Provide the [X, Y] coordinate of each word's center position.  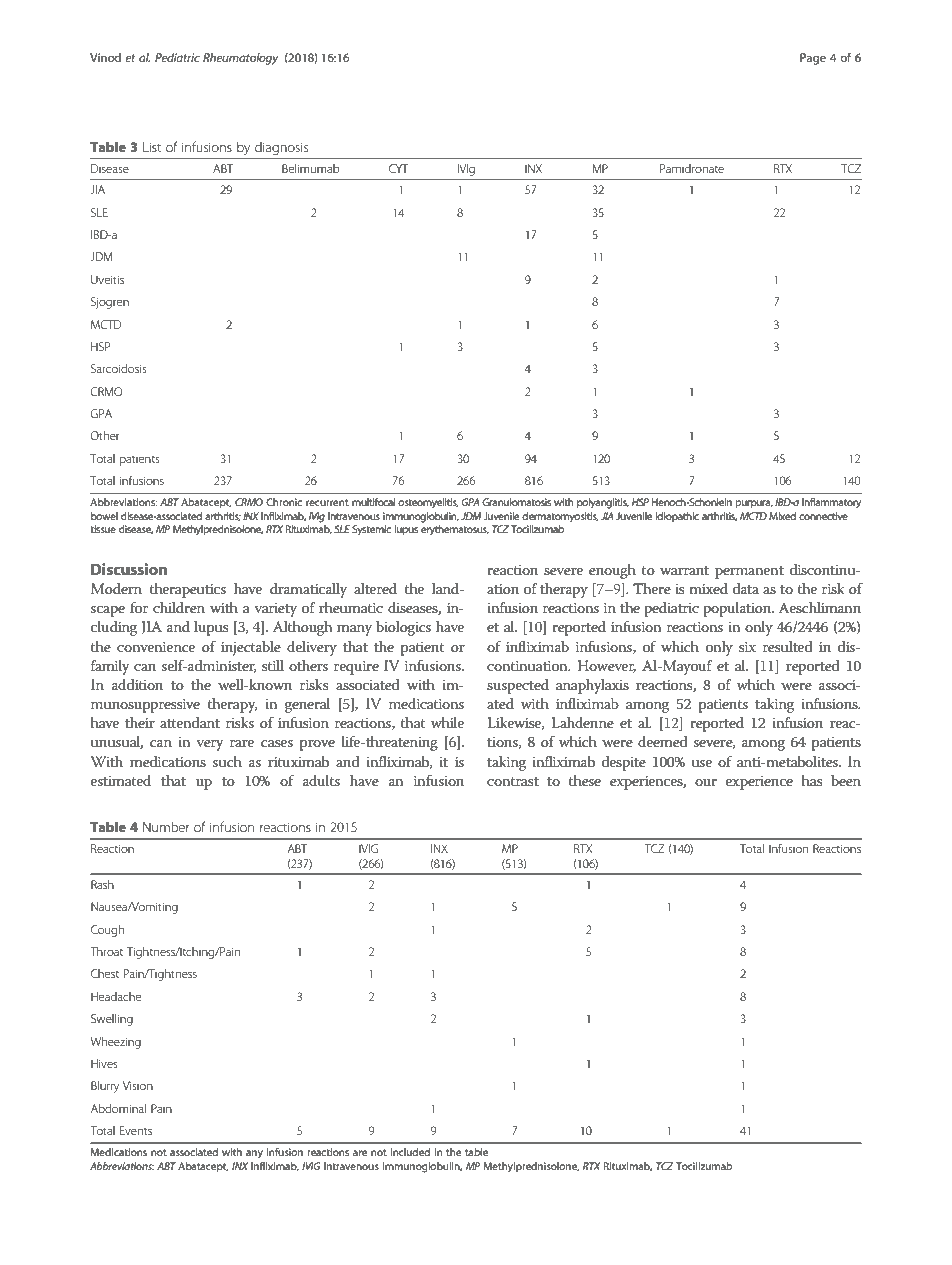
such [227, 761]
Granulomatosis [516, 502]
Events [136, 1130]
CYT [398, 168]
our [706, 782]
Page [813, 59]
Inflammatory [831, 503]
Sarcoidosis [119, 368]
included [410, 1152]
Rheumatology [240, 59]
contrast [513, 781]
